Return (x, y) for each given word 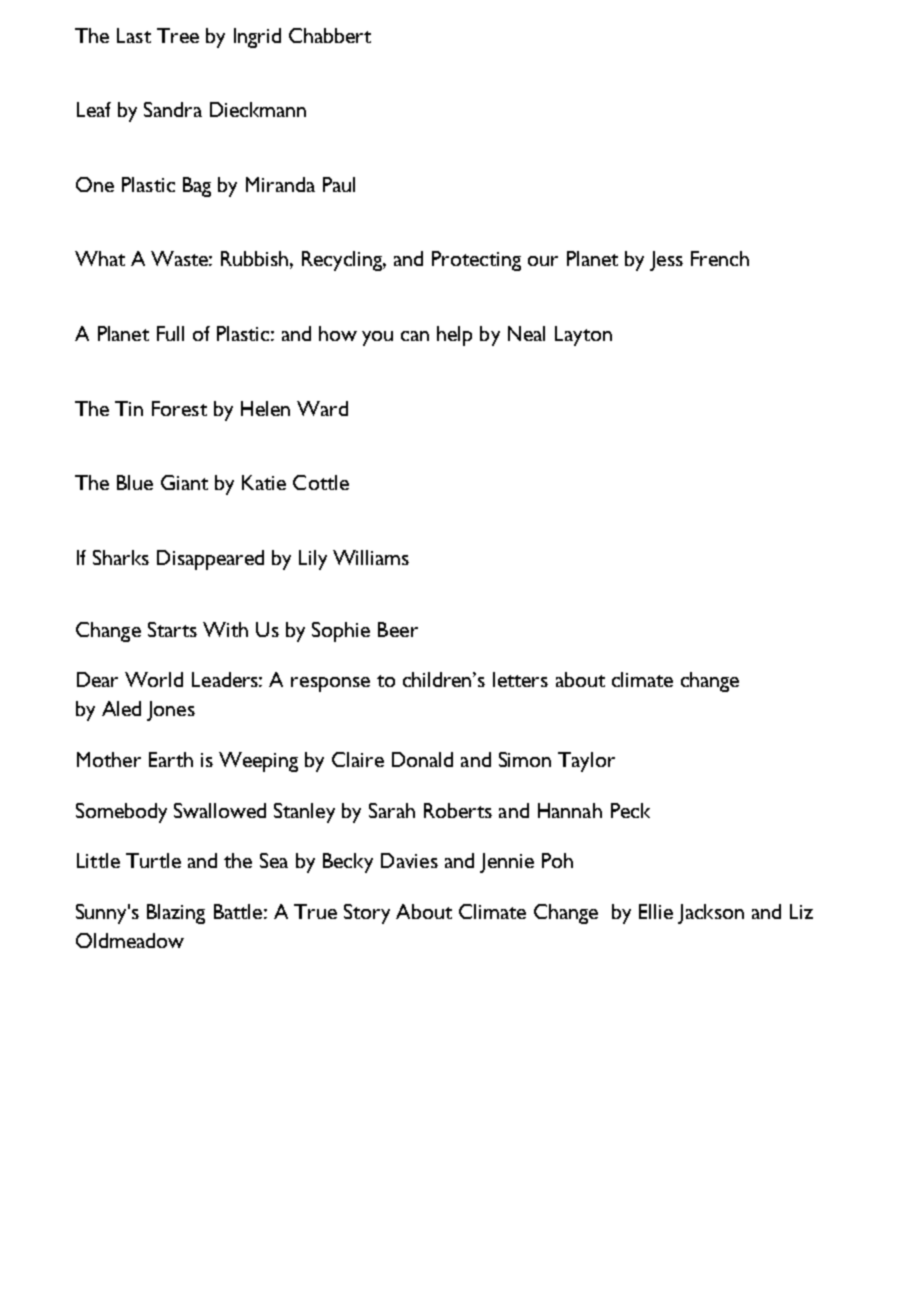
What (100, 258)
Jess (666, 261)
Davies (409, 860)
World (154, 679)
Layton (583, 336)
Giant (184, 482)
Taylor (586, 762)
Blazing (176, 914)
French (720, 258)
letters (520, 679)
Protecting (476, 261)
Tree (178, 35)
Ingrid (257, 38)
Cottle (321, 482)
